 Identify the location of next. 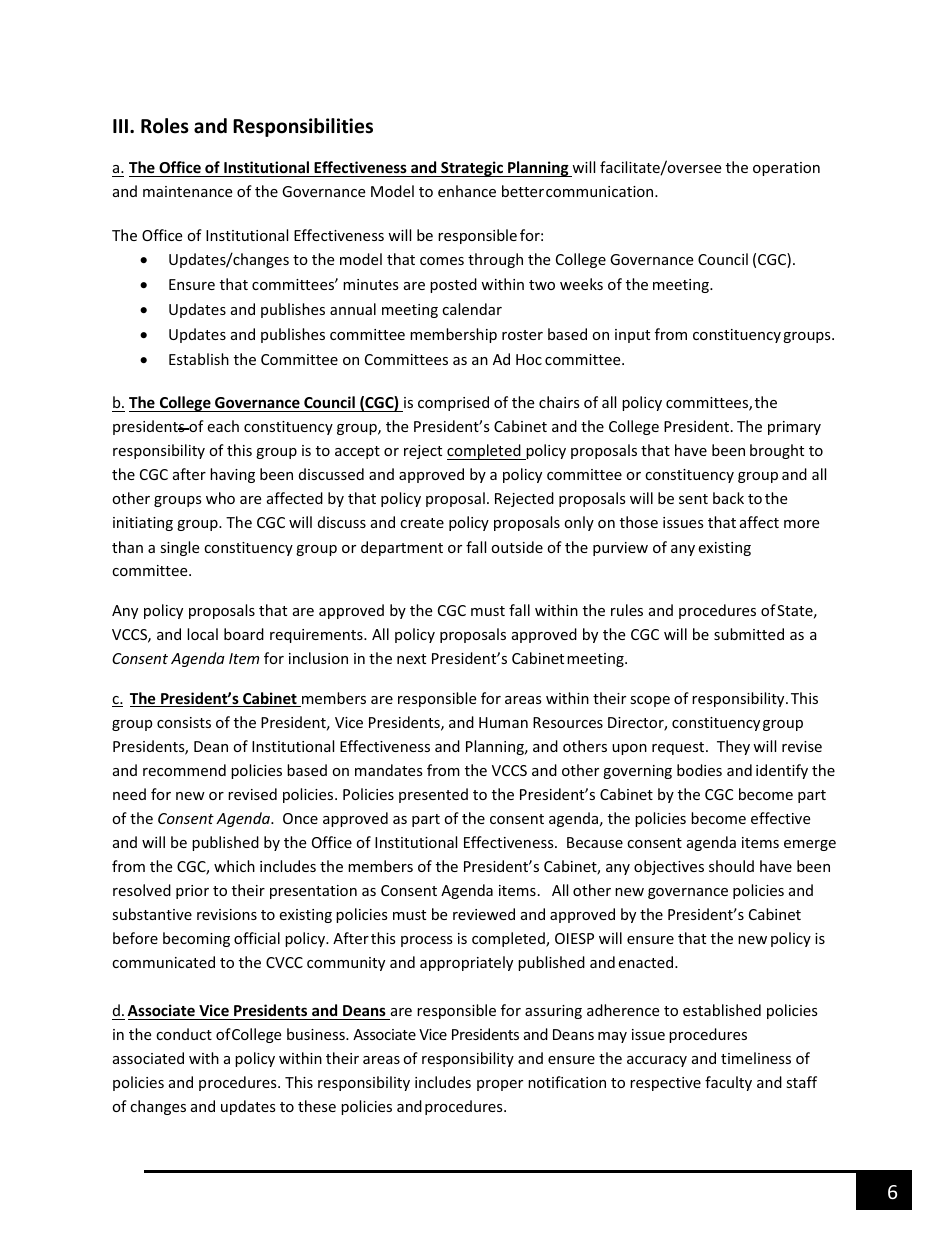
(411, 659).
